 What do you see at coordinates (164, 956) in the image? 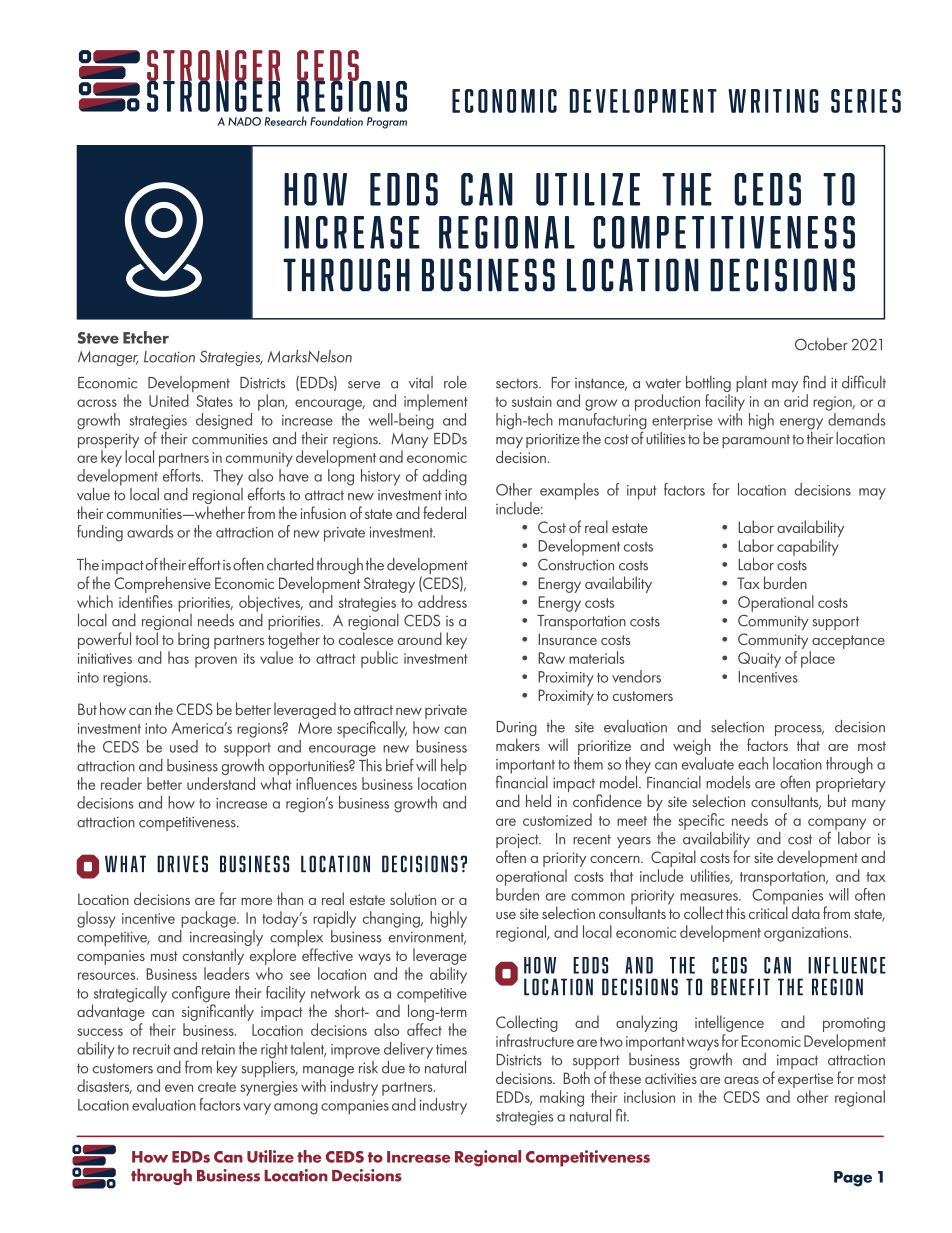
I see `must` at bounding box center [164, 956].
